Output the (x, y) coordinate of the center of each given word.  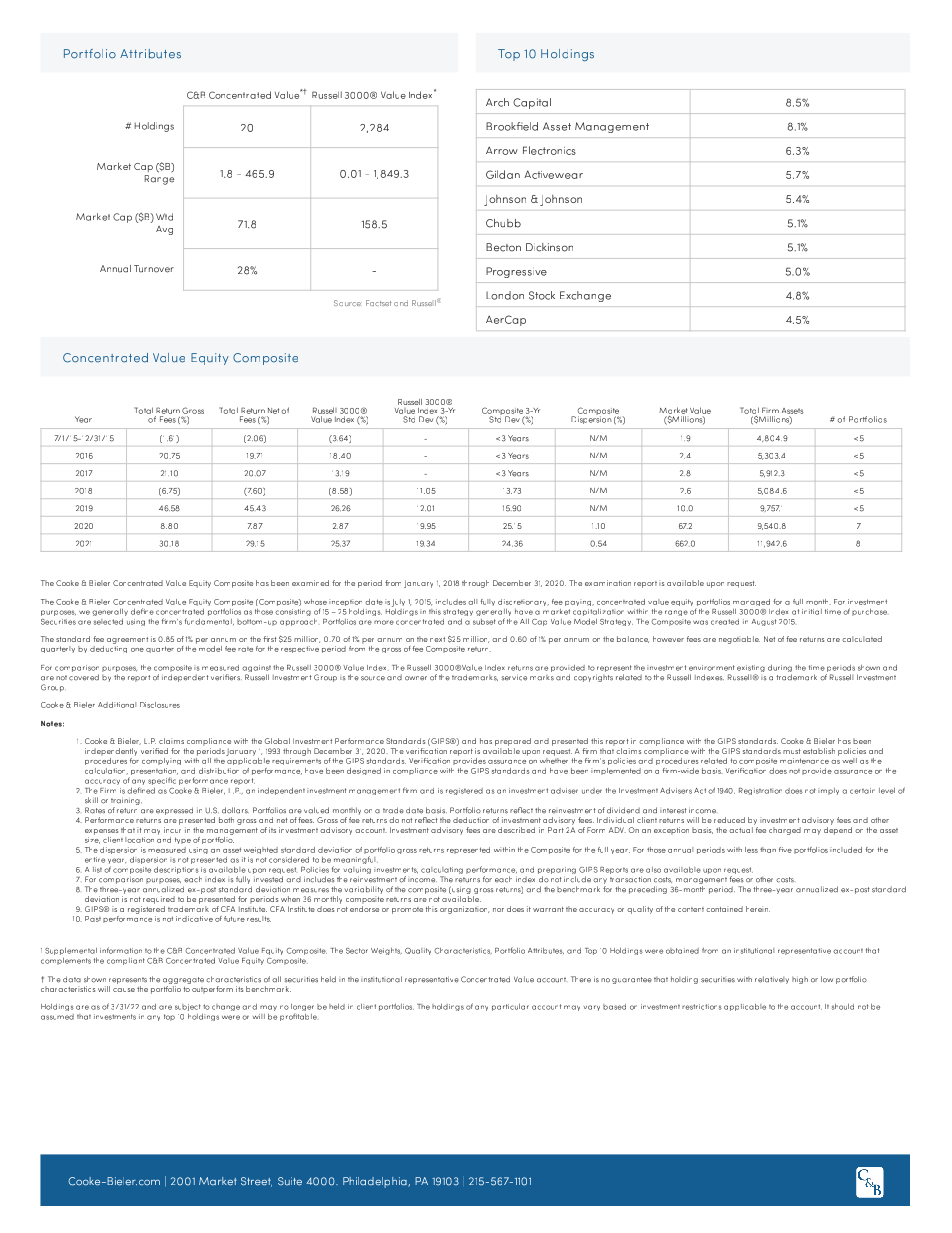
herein (758, 909)
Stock (542, 295)
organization (464, 910)
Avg (164, 230)
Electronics (549, 150)
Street (256, 1182)
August (764, 622)
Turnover (154, 269)
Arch (497, 102)
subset (484, 622)
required (159, 900)
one (137, 650)
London (505, 295)
